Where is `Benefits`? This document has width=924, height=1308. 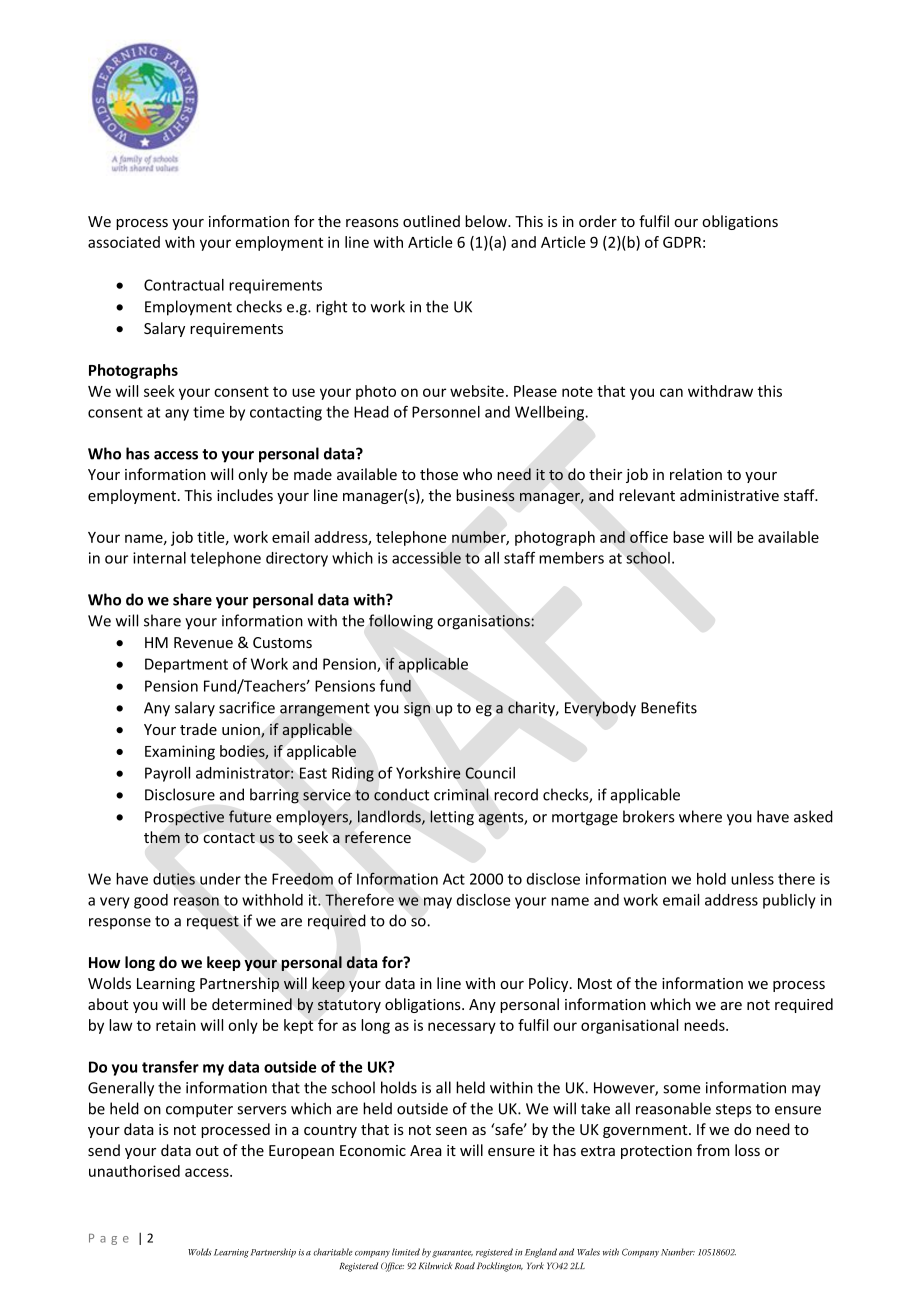
Benefits is located at coordinates (669, 707).
